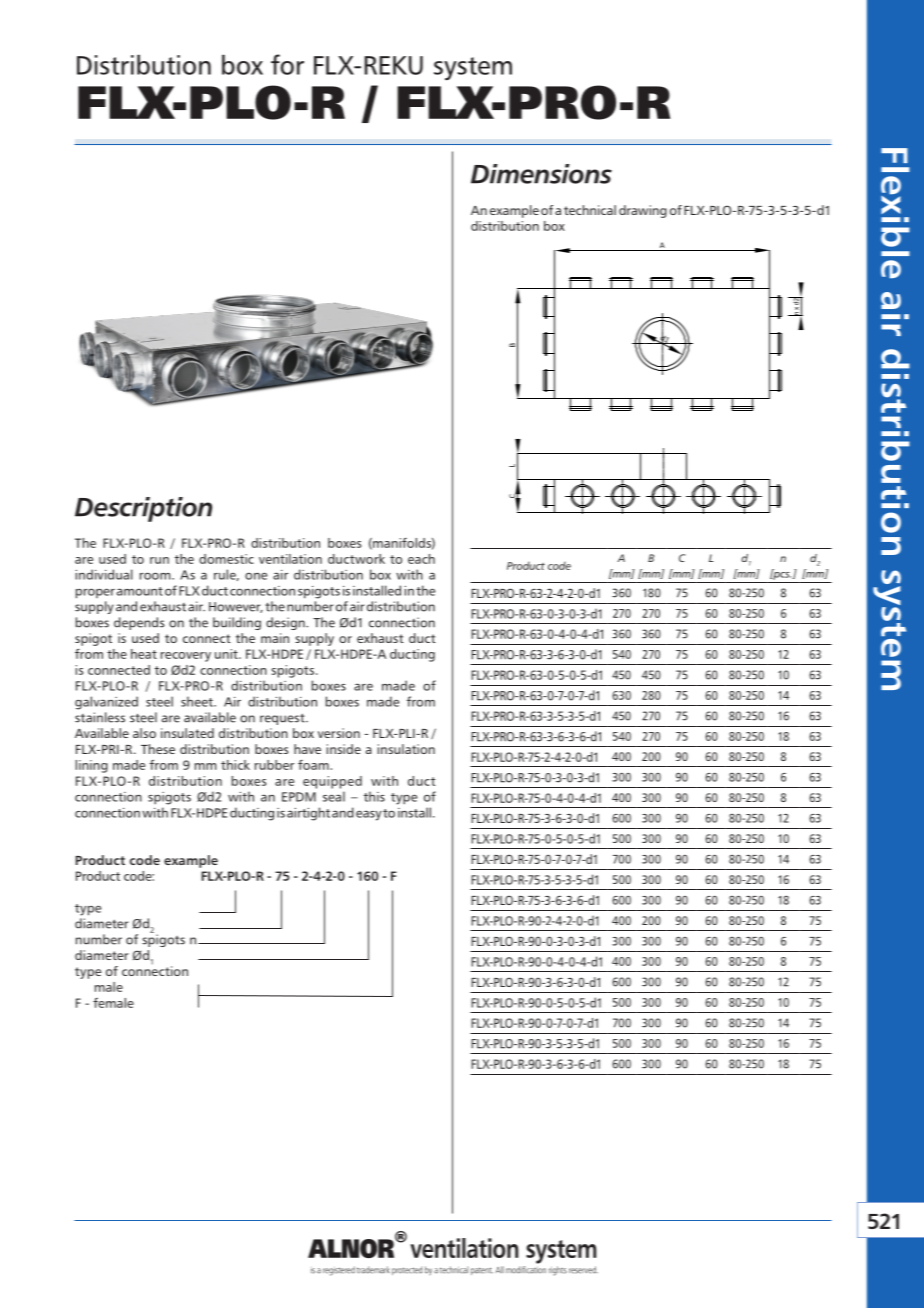 This document has height=1308, width=924. I want to click on version, so click(339, 733).
